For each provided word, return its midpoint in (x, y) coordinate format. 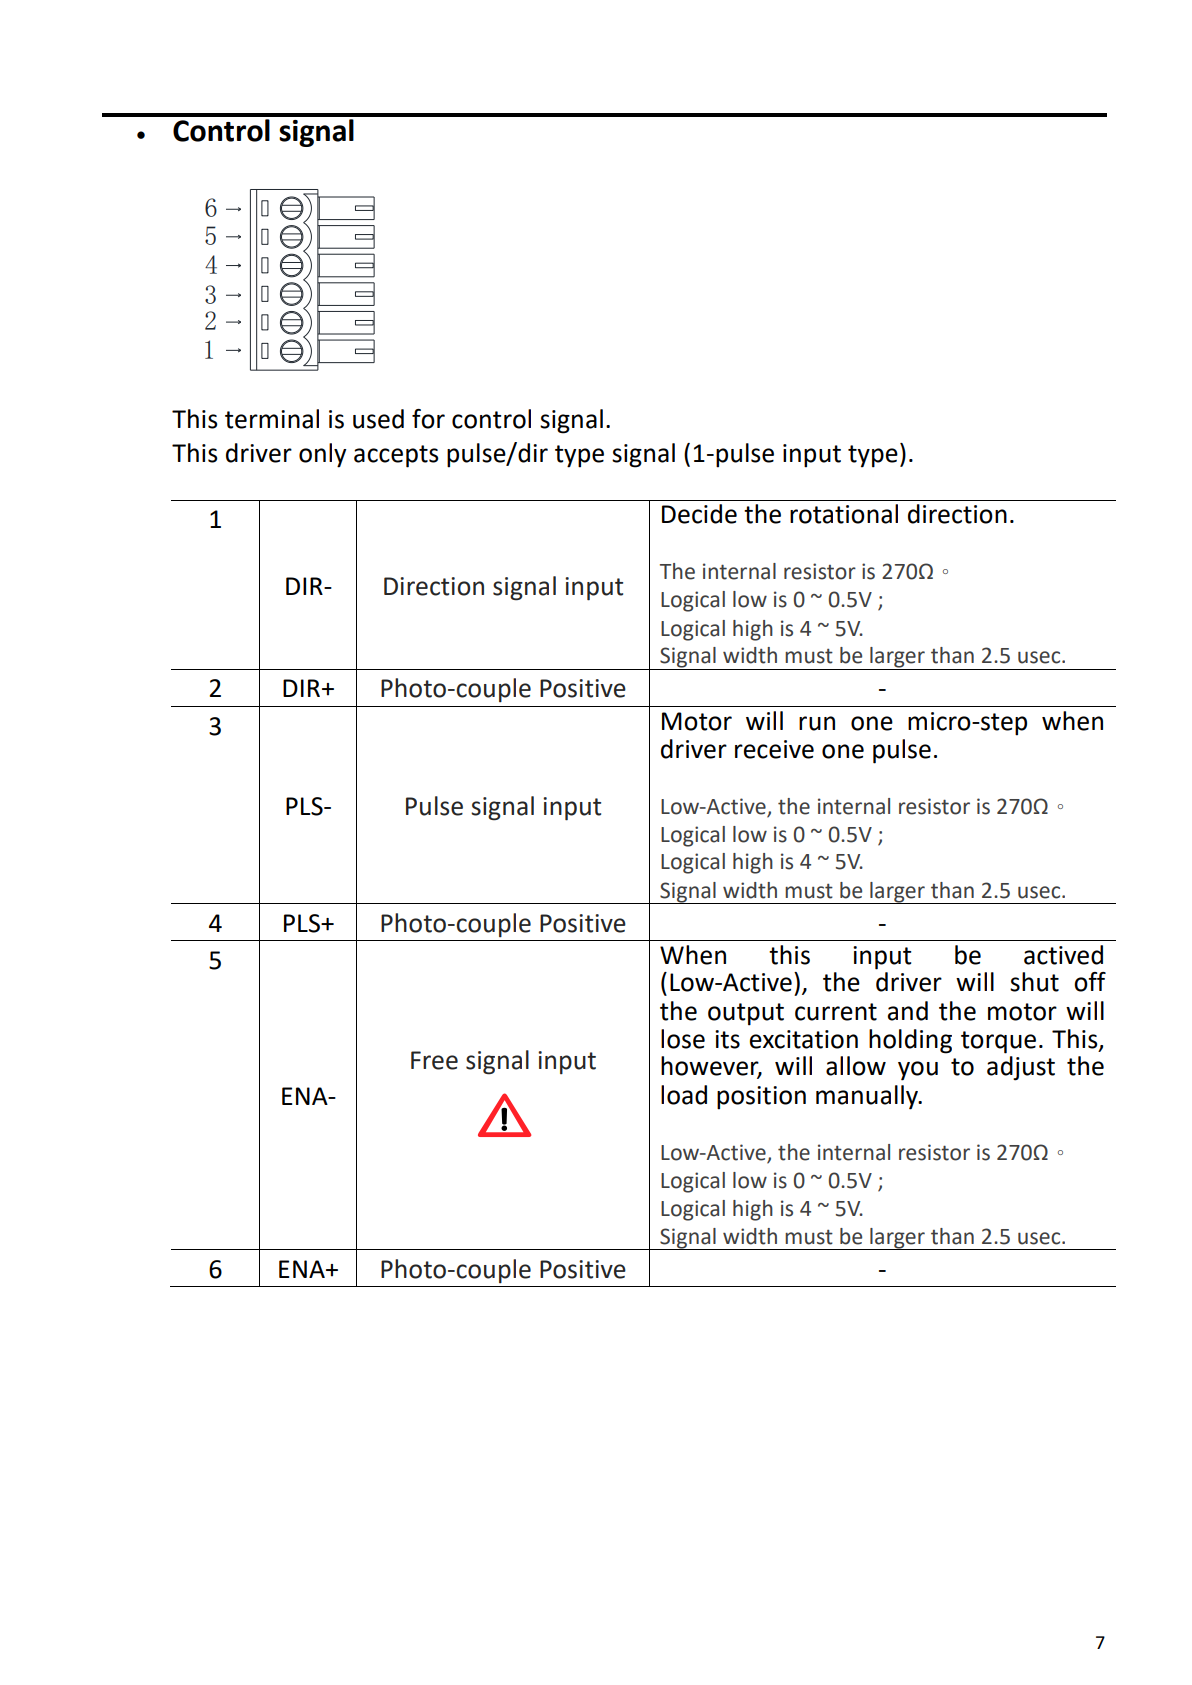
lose (683, 1039)
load (684, 1095)
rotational (844, 514)
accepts (396, 456)
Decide (699, 514)
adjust (1021, 1068)
